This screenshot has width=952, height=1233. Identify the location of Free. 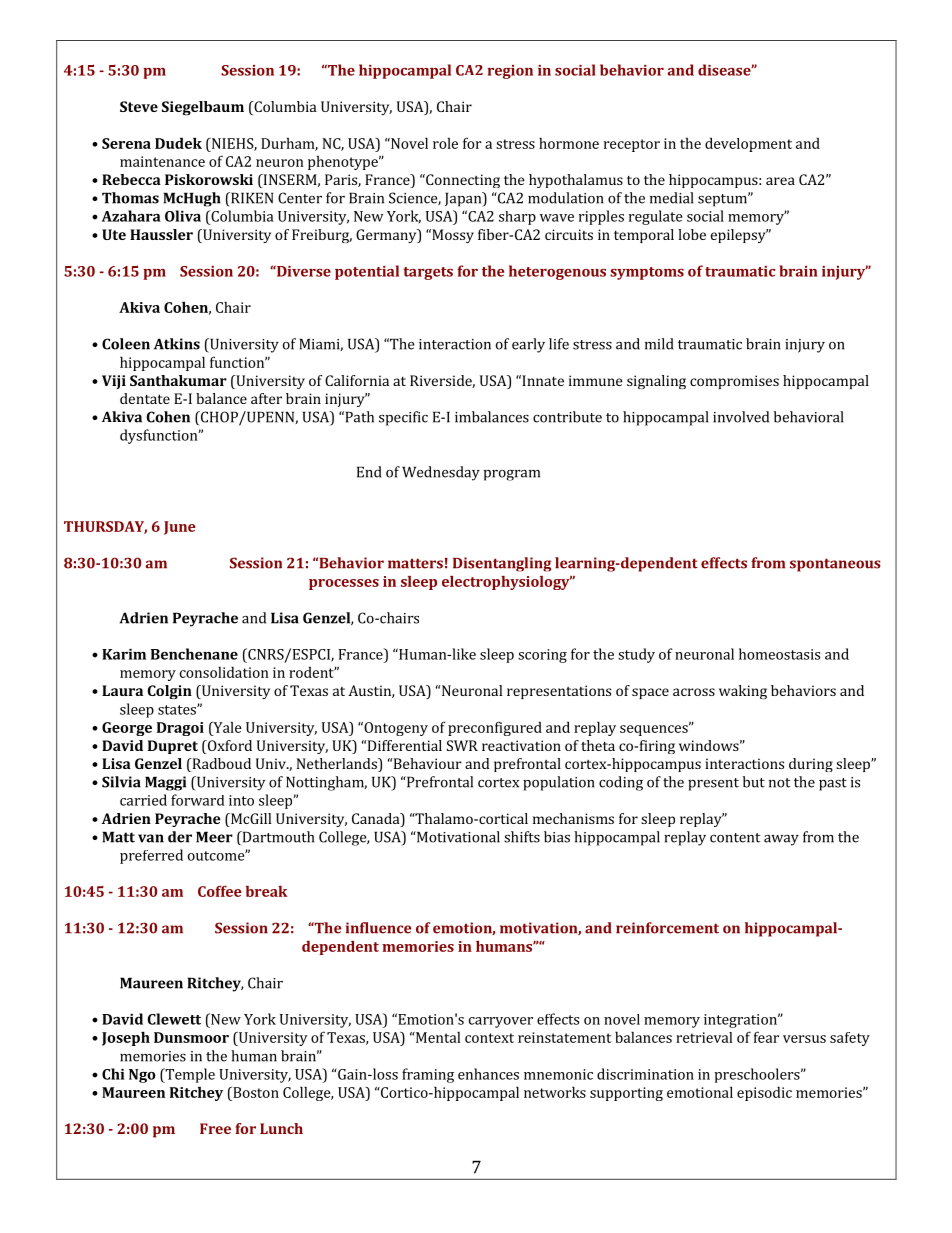
(215, 1128).
